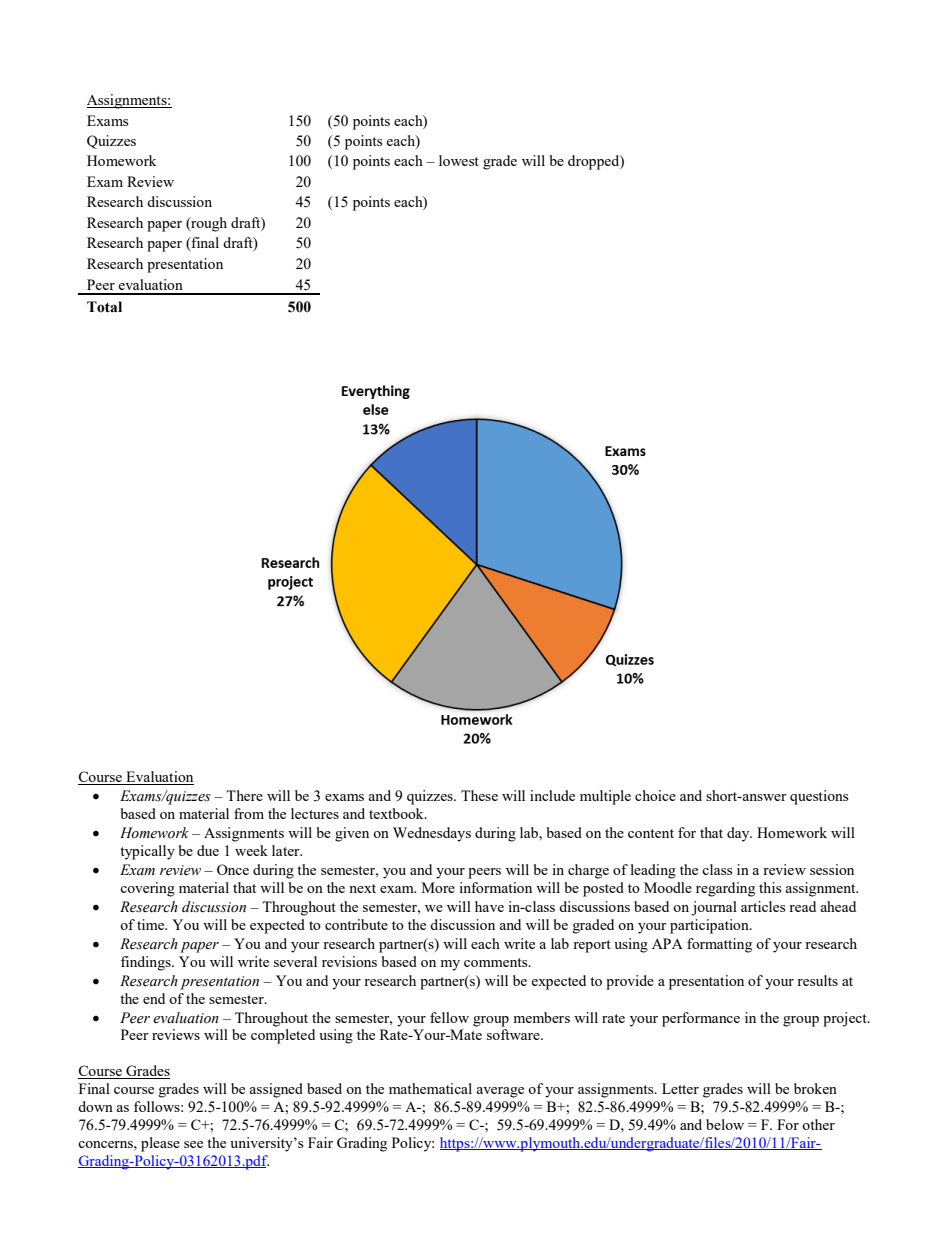  I want to click on from, so click(249, 813).
